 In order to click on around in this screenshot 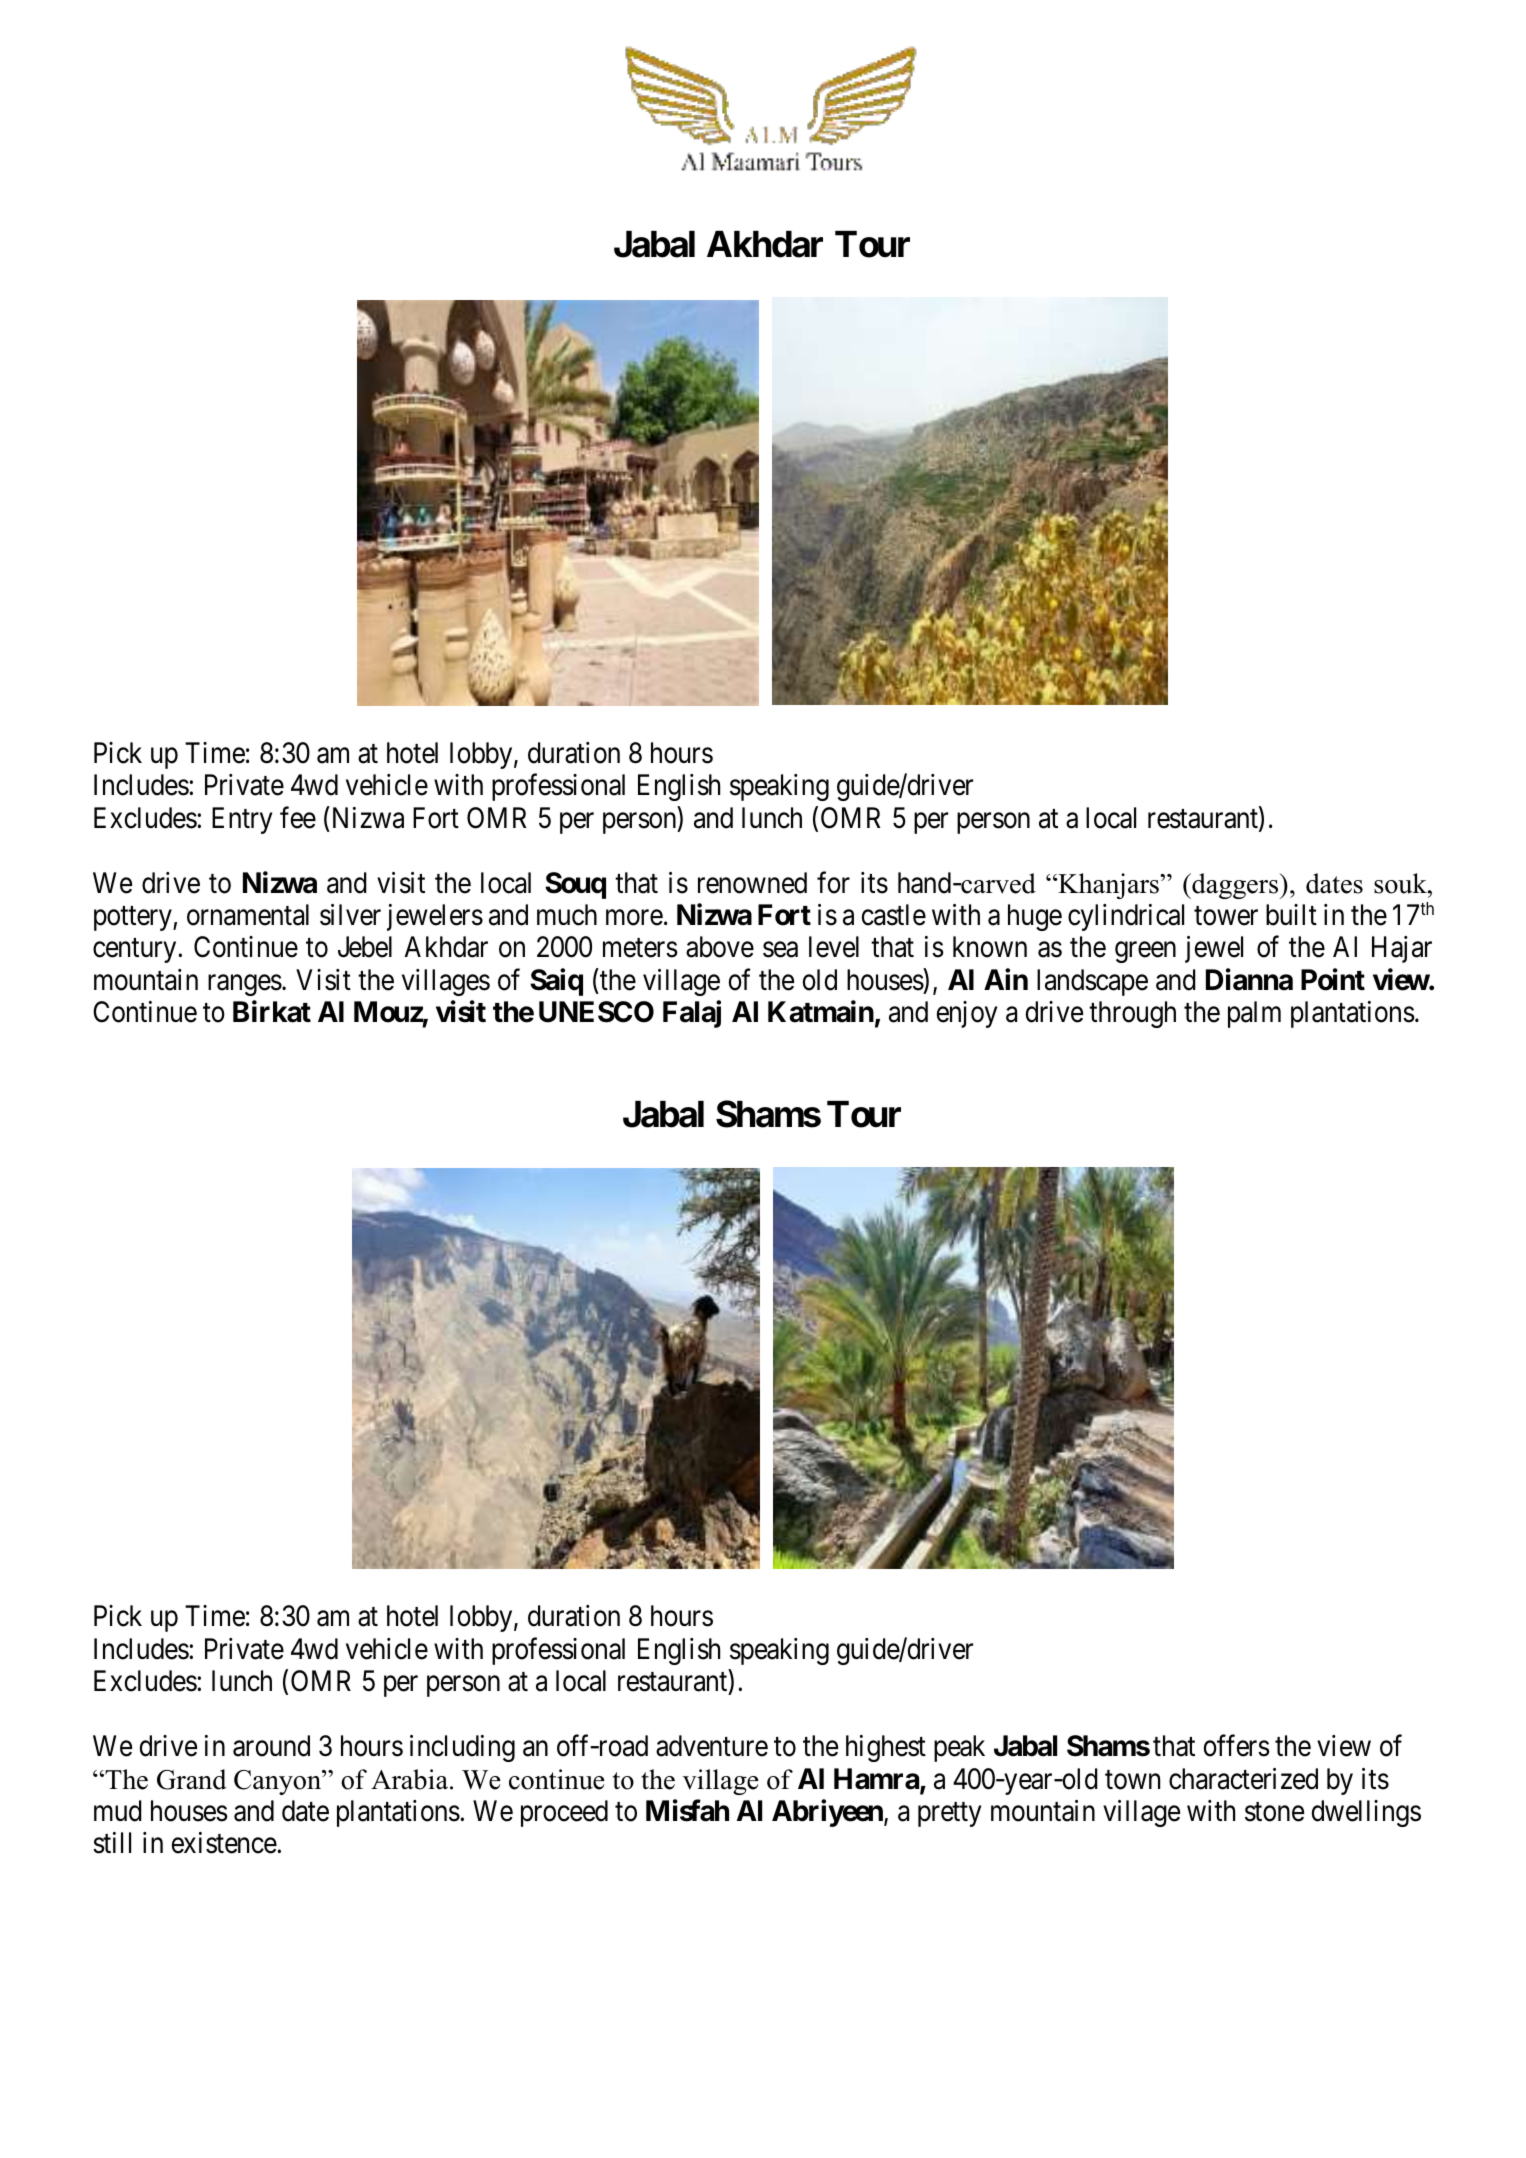, I will do `click(271, 1746)`.
